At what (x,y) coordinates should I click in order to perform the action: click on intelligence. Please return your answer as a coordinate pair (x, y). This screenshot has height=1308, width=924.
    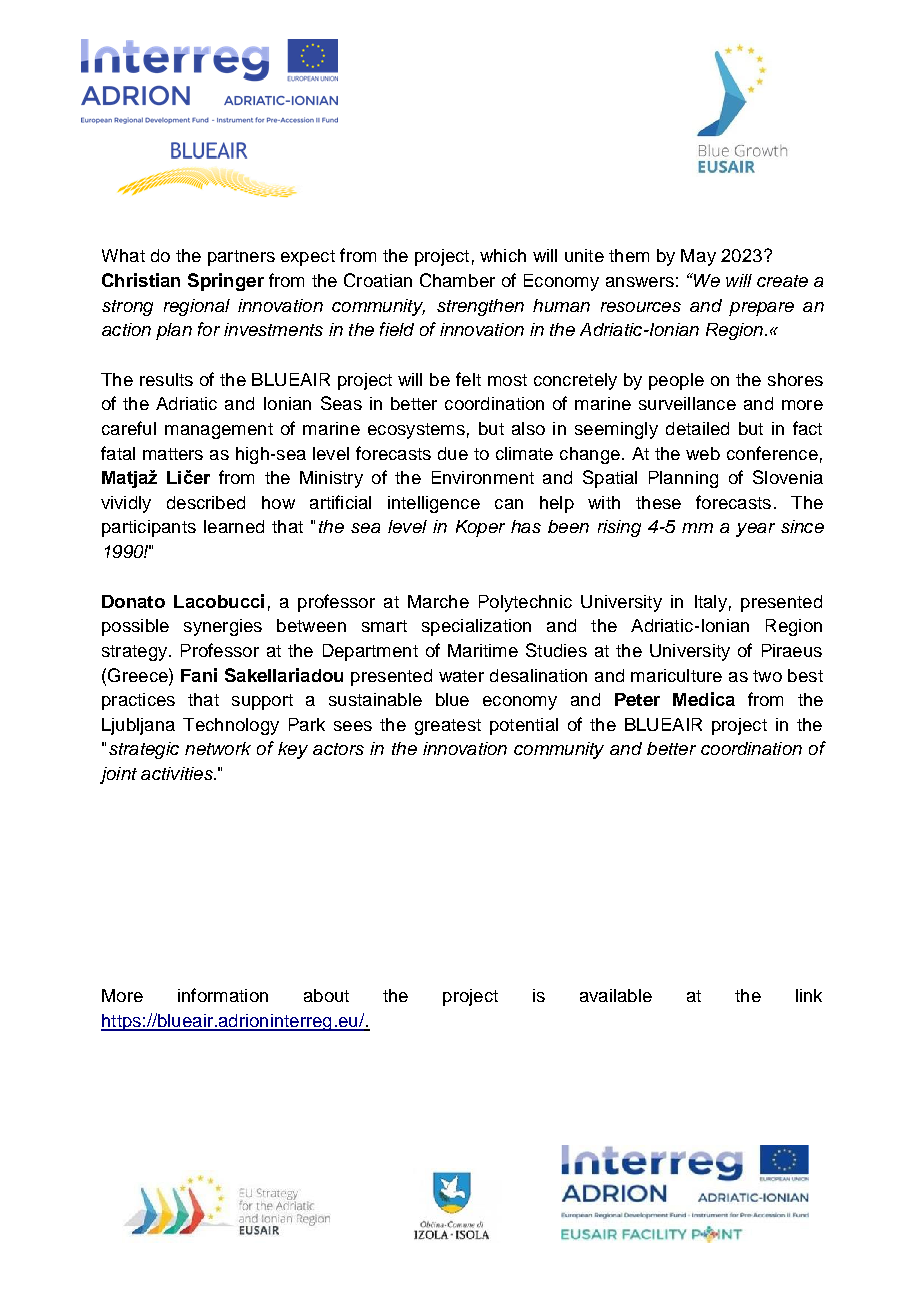
    Looking at the image, I should click on (434, 504).
